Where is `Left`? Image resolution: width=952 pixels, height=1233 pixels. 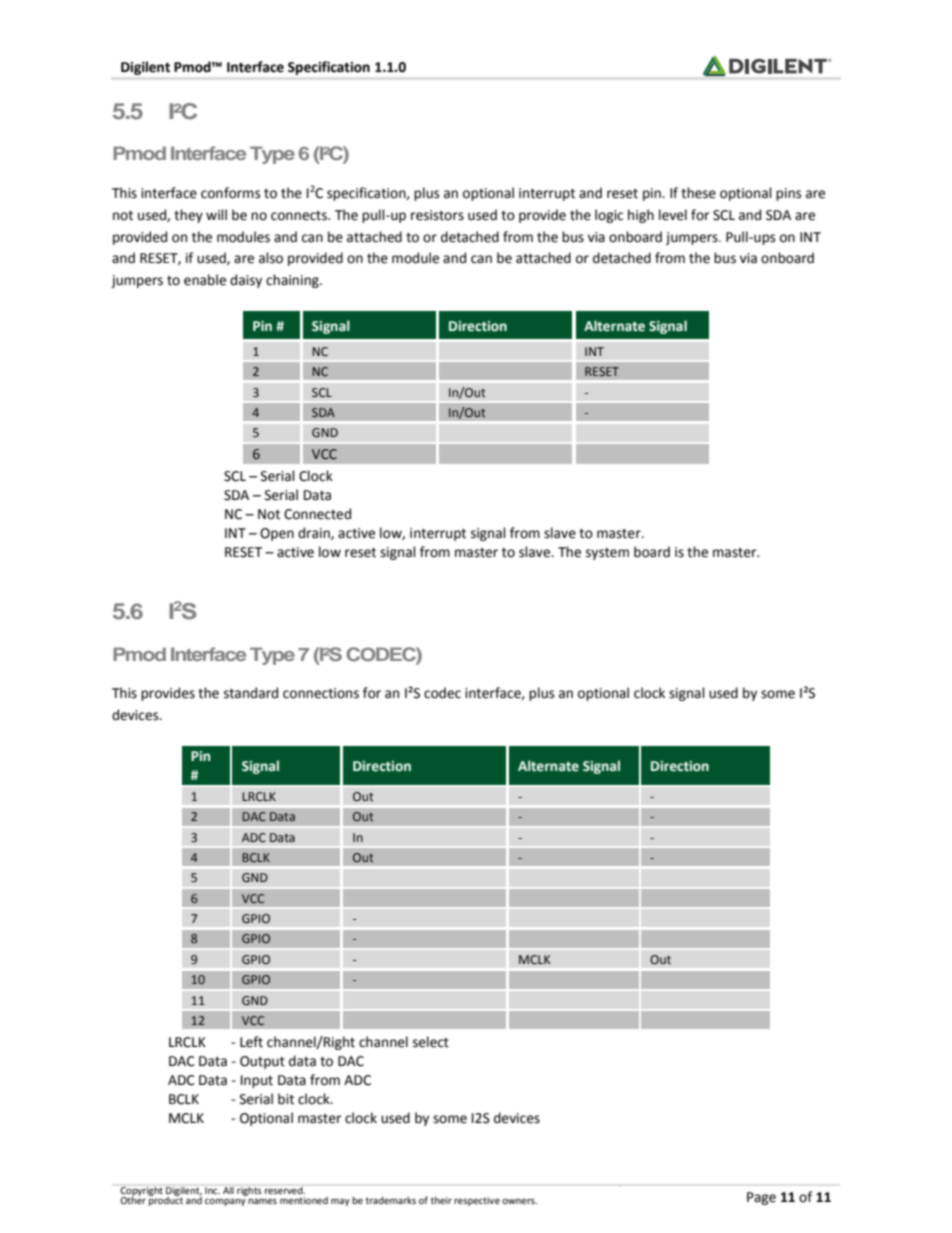
Left is located at coordinates (251, 1042).
